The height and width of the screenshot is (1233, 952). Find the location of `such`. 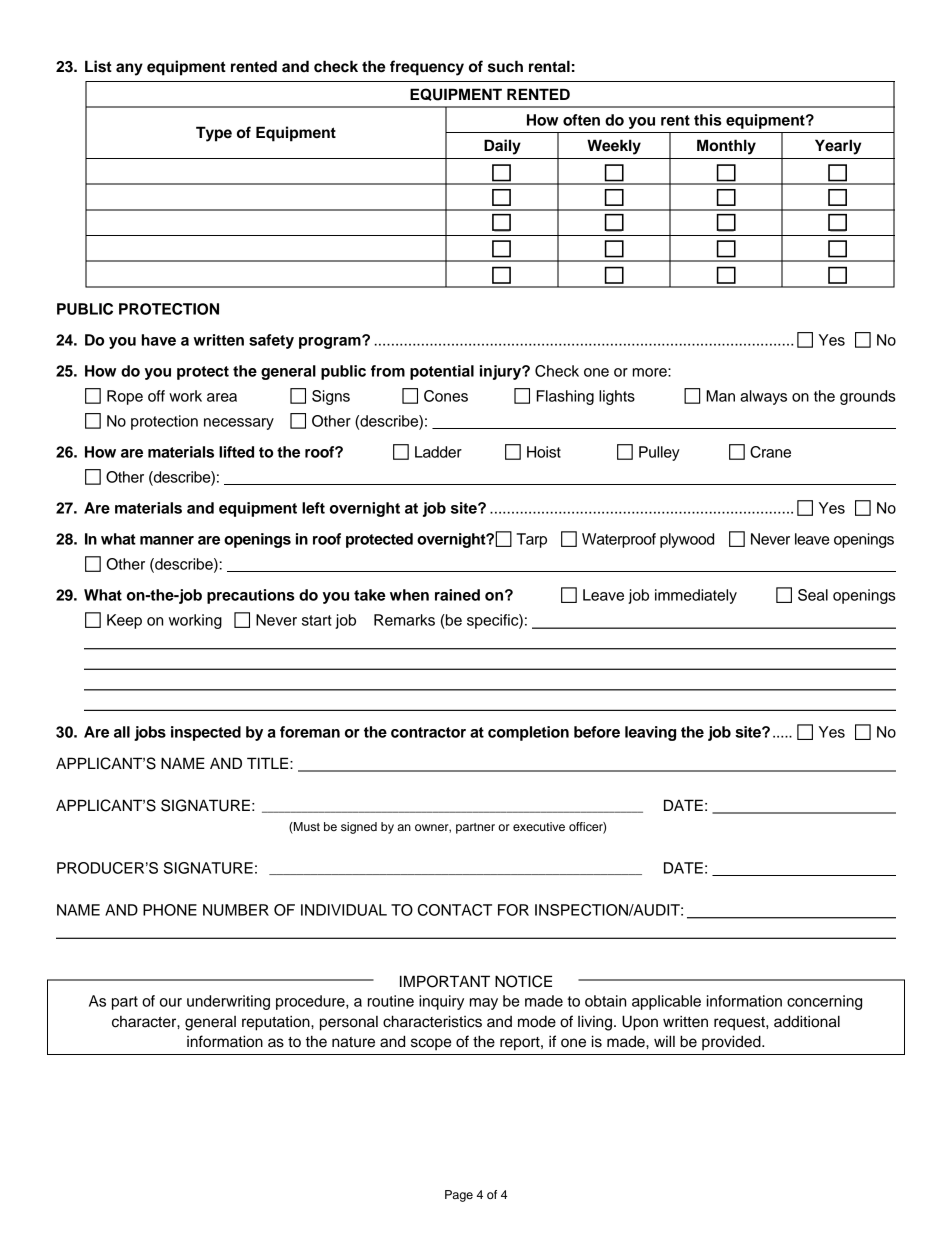

such is located at coordinates (505, 66).
